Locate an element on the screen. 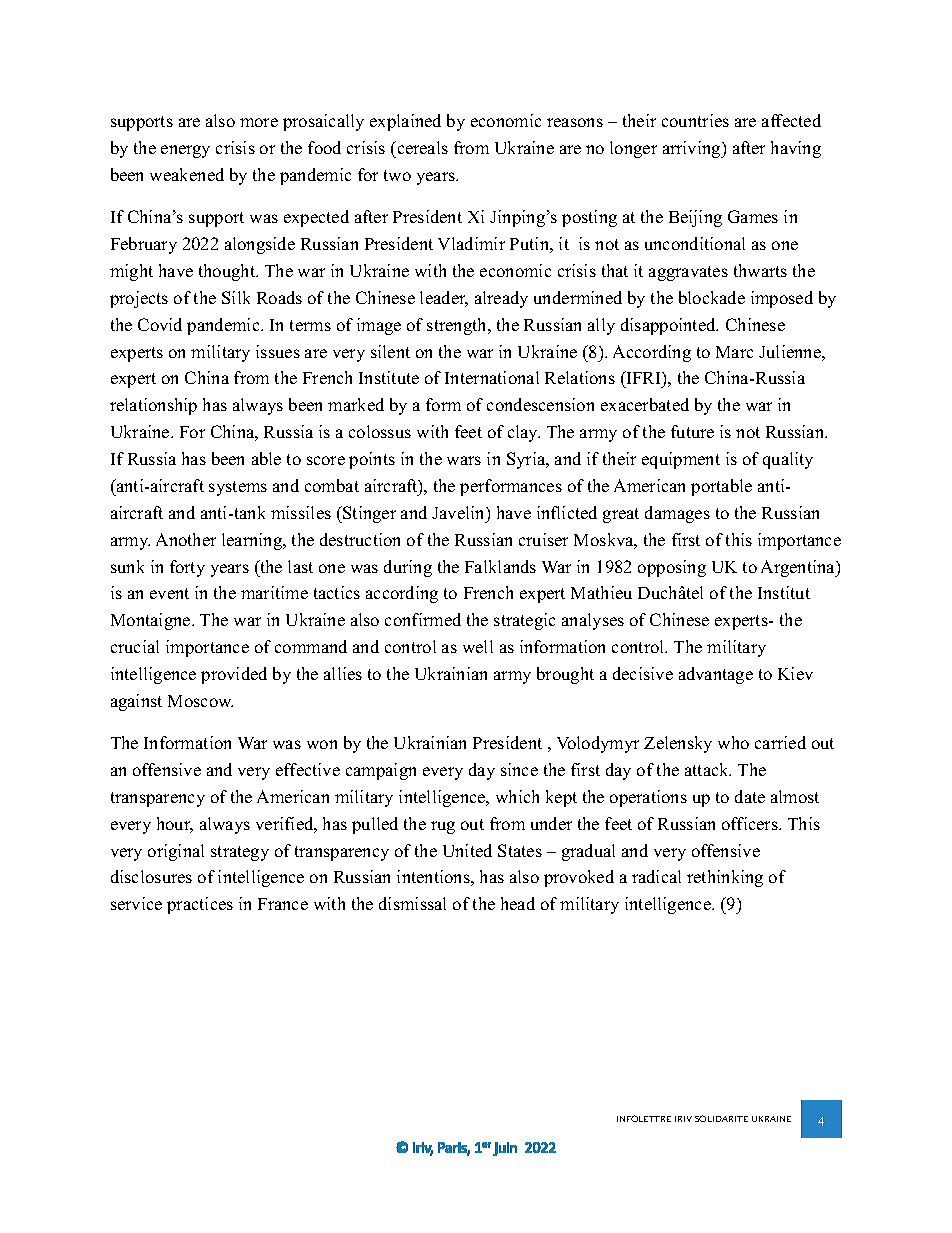 The image size is (952, 1233). rethinking is located at coordinates (725, 878).
